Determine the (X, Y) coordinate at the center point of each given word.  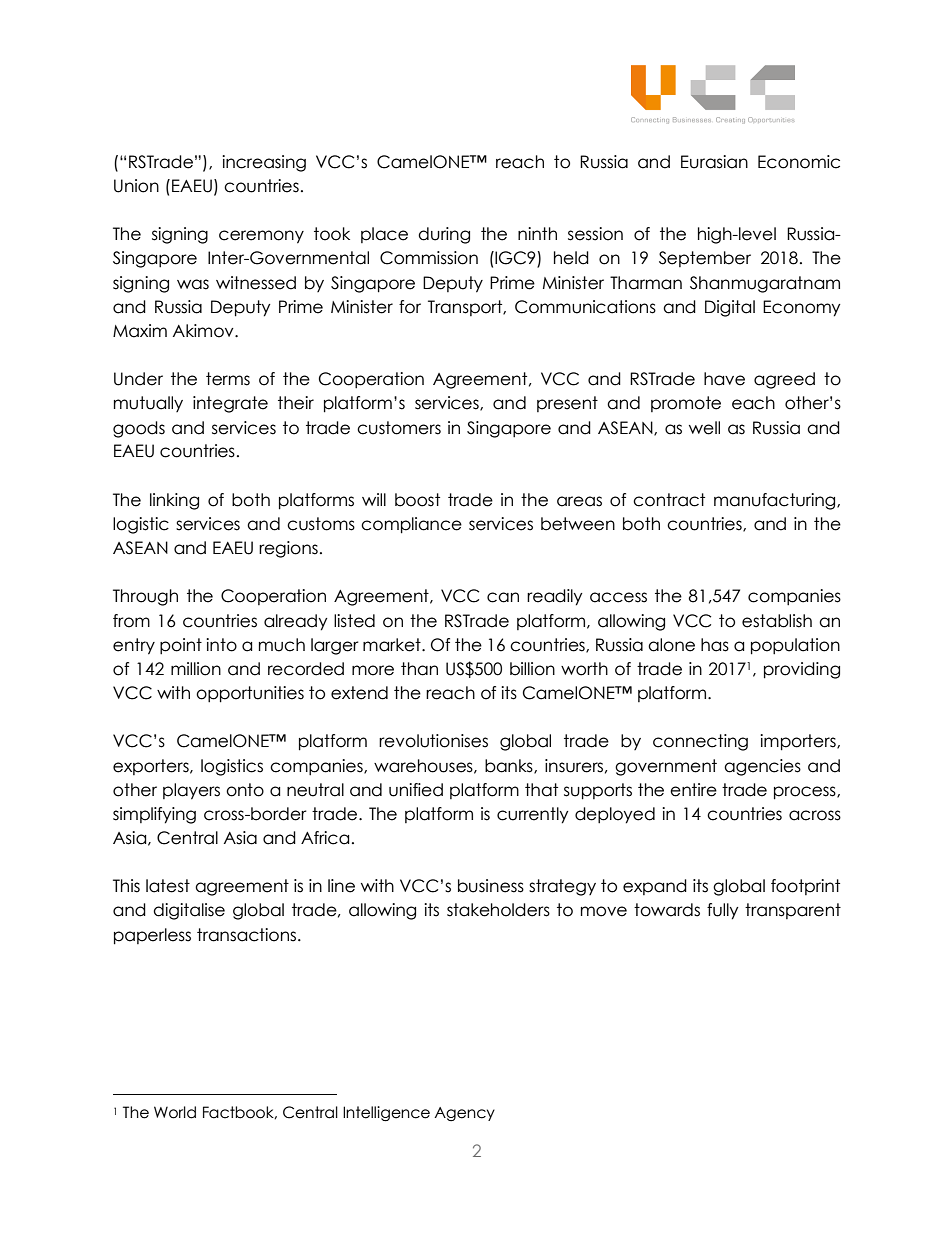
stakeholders (498, 910)
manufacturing (776, 501)
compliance (411, 525)
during (444, 235)
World (175, 1112)
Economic (799, 162)
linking (174, 501)
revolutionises (433, 741)
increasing (264, 163)
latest (168, 886)
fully (723, 911)
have (724, 379)
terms (228, 379)
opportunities (250, 694)
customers (399, 428)
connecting (700, 742)
